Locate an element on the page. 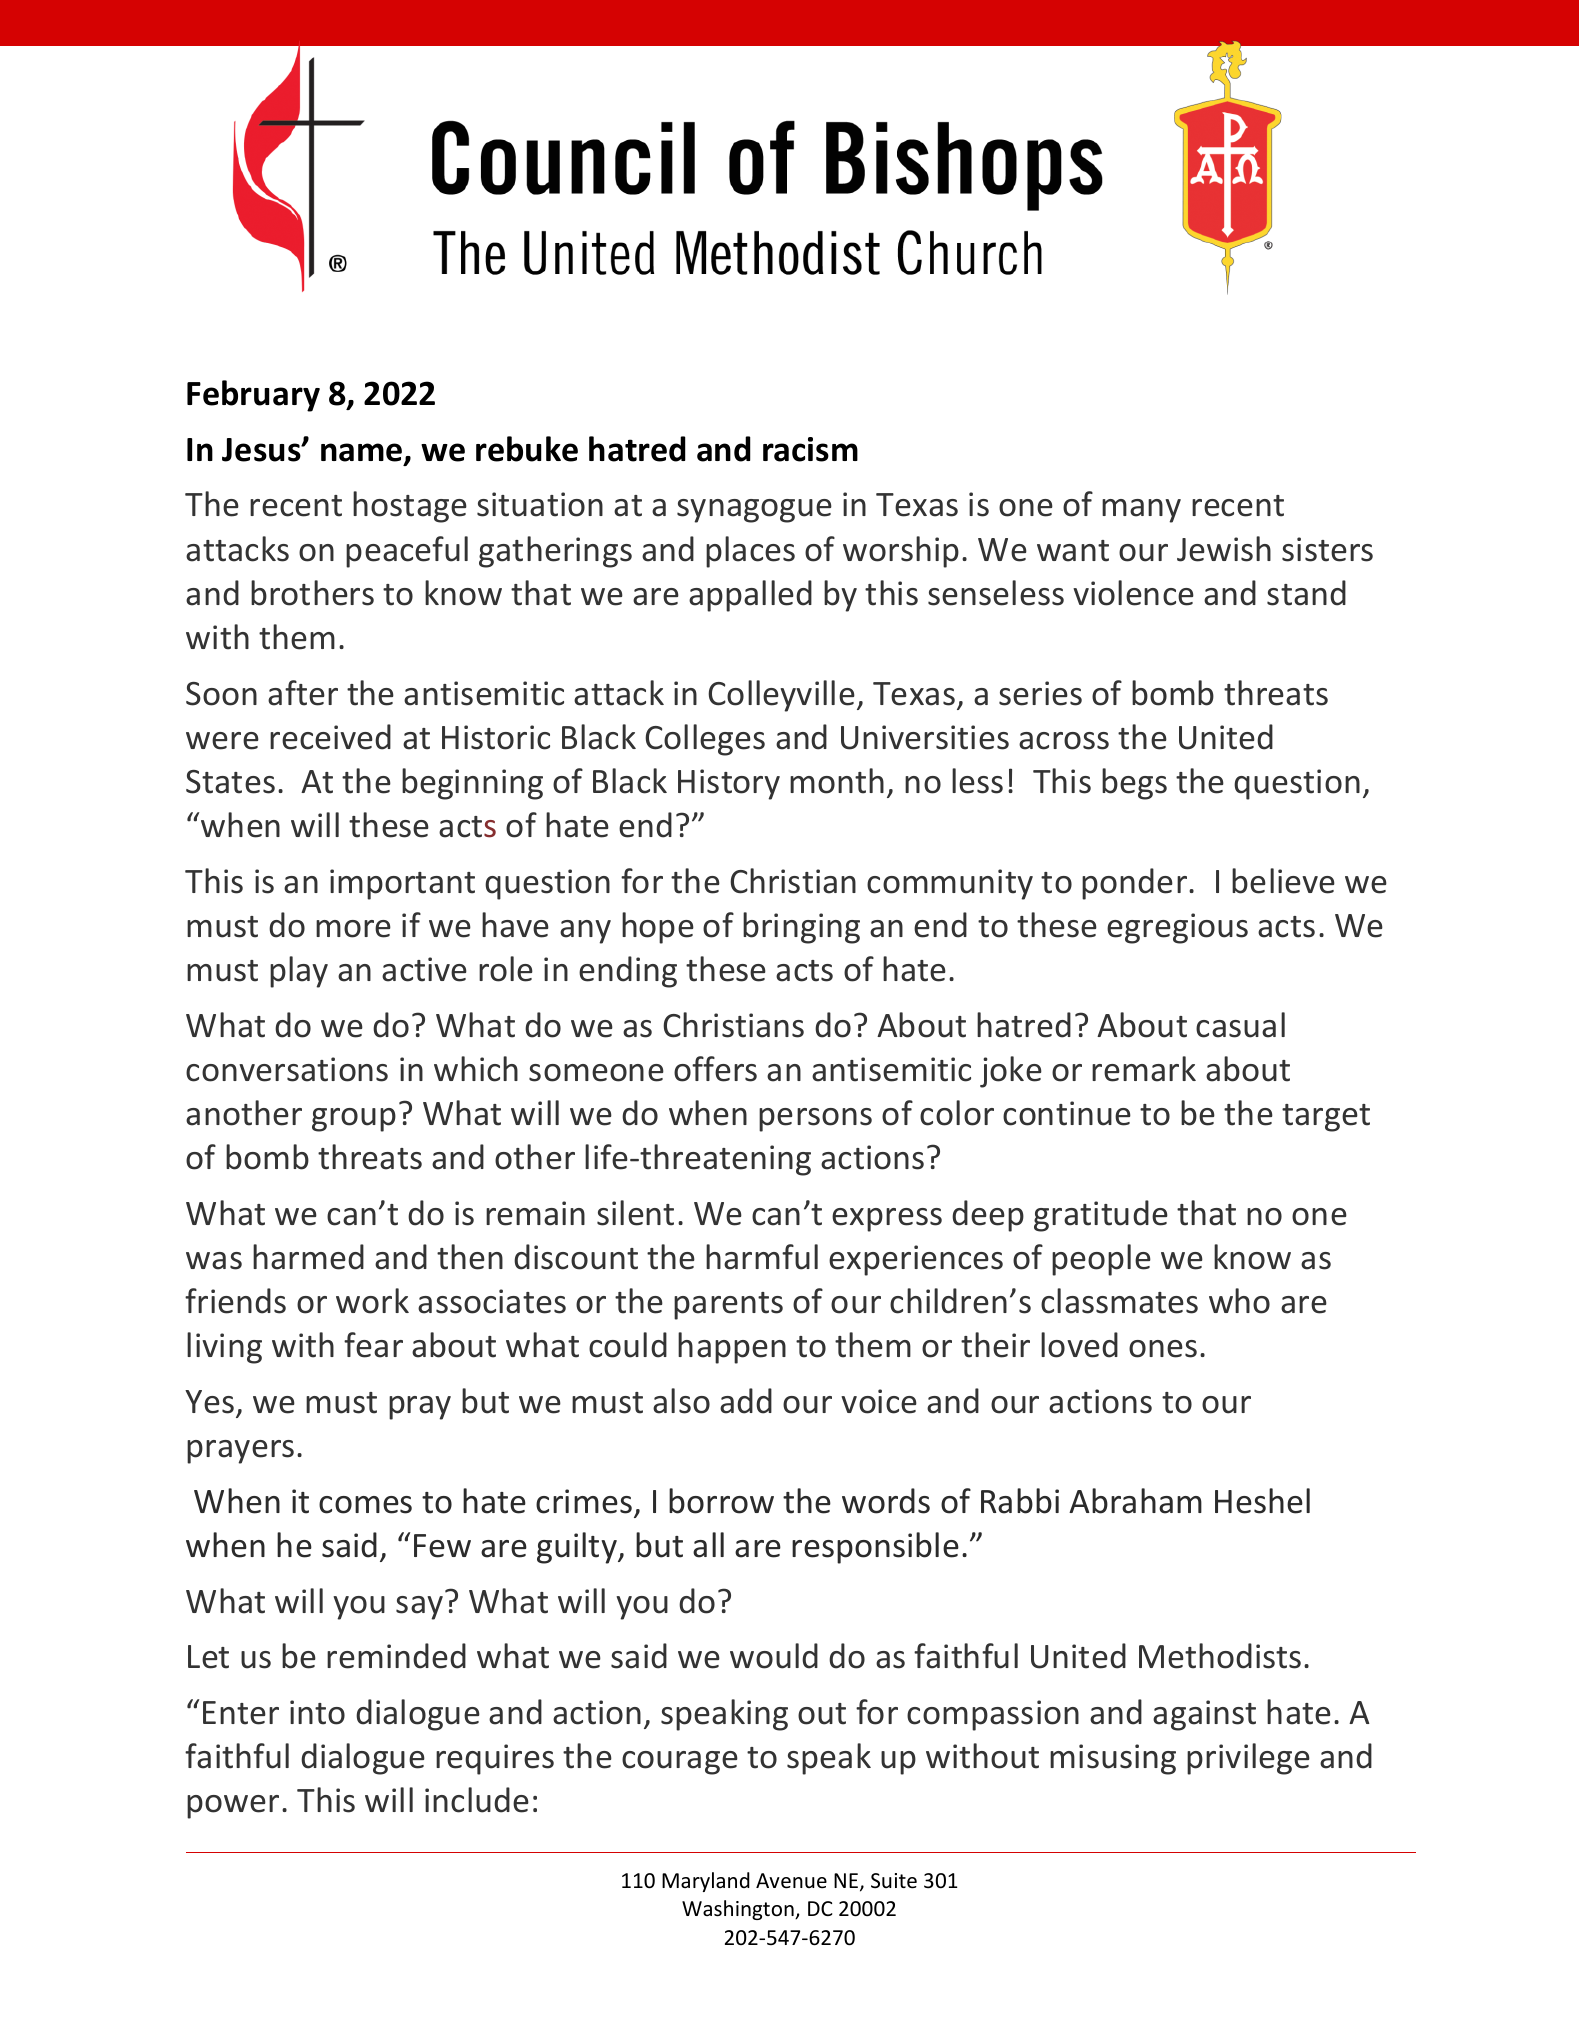 This image has width=1579, height=2044. persons is located at coordinates (815, 1120).
